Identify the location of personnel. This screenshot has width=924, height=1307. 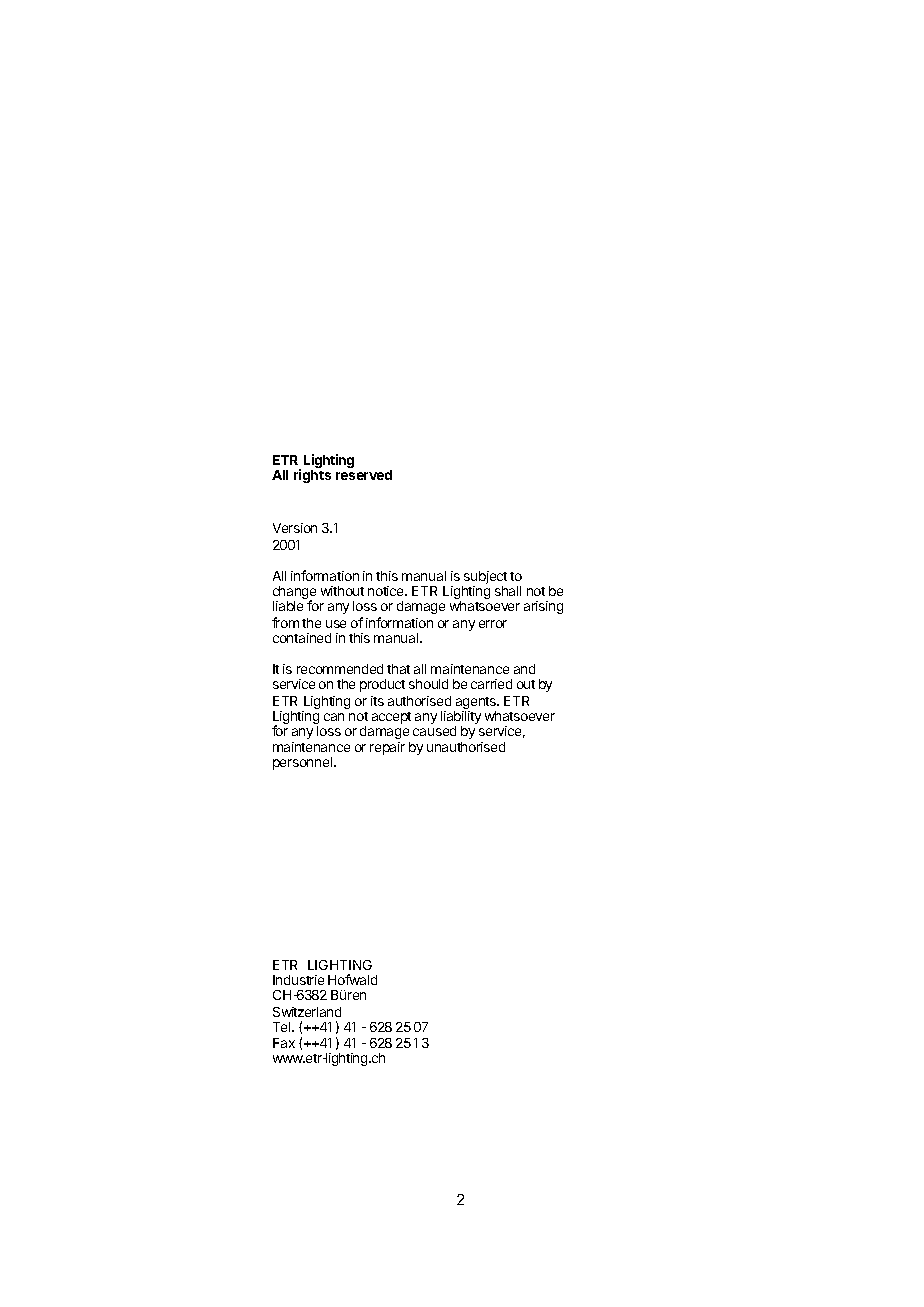
(304, 763).
